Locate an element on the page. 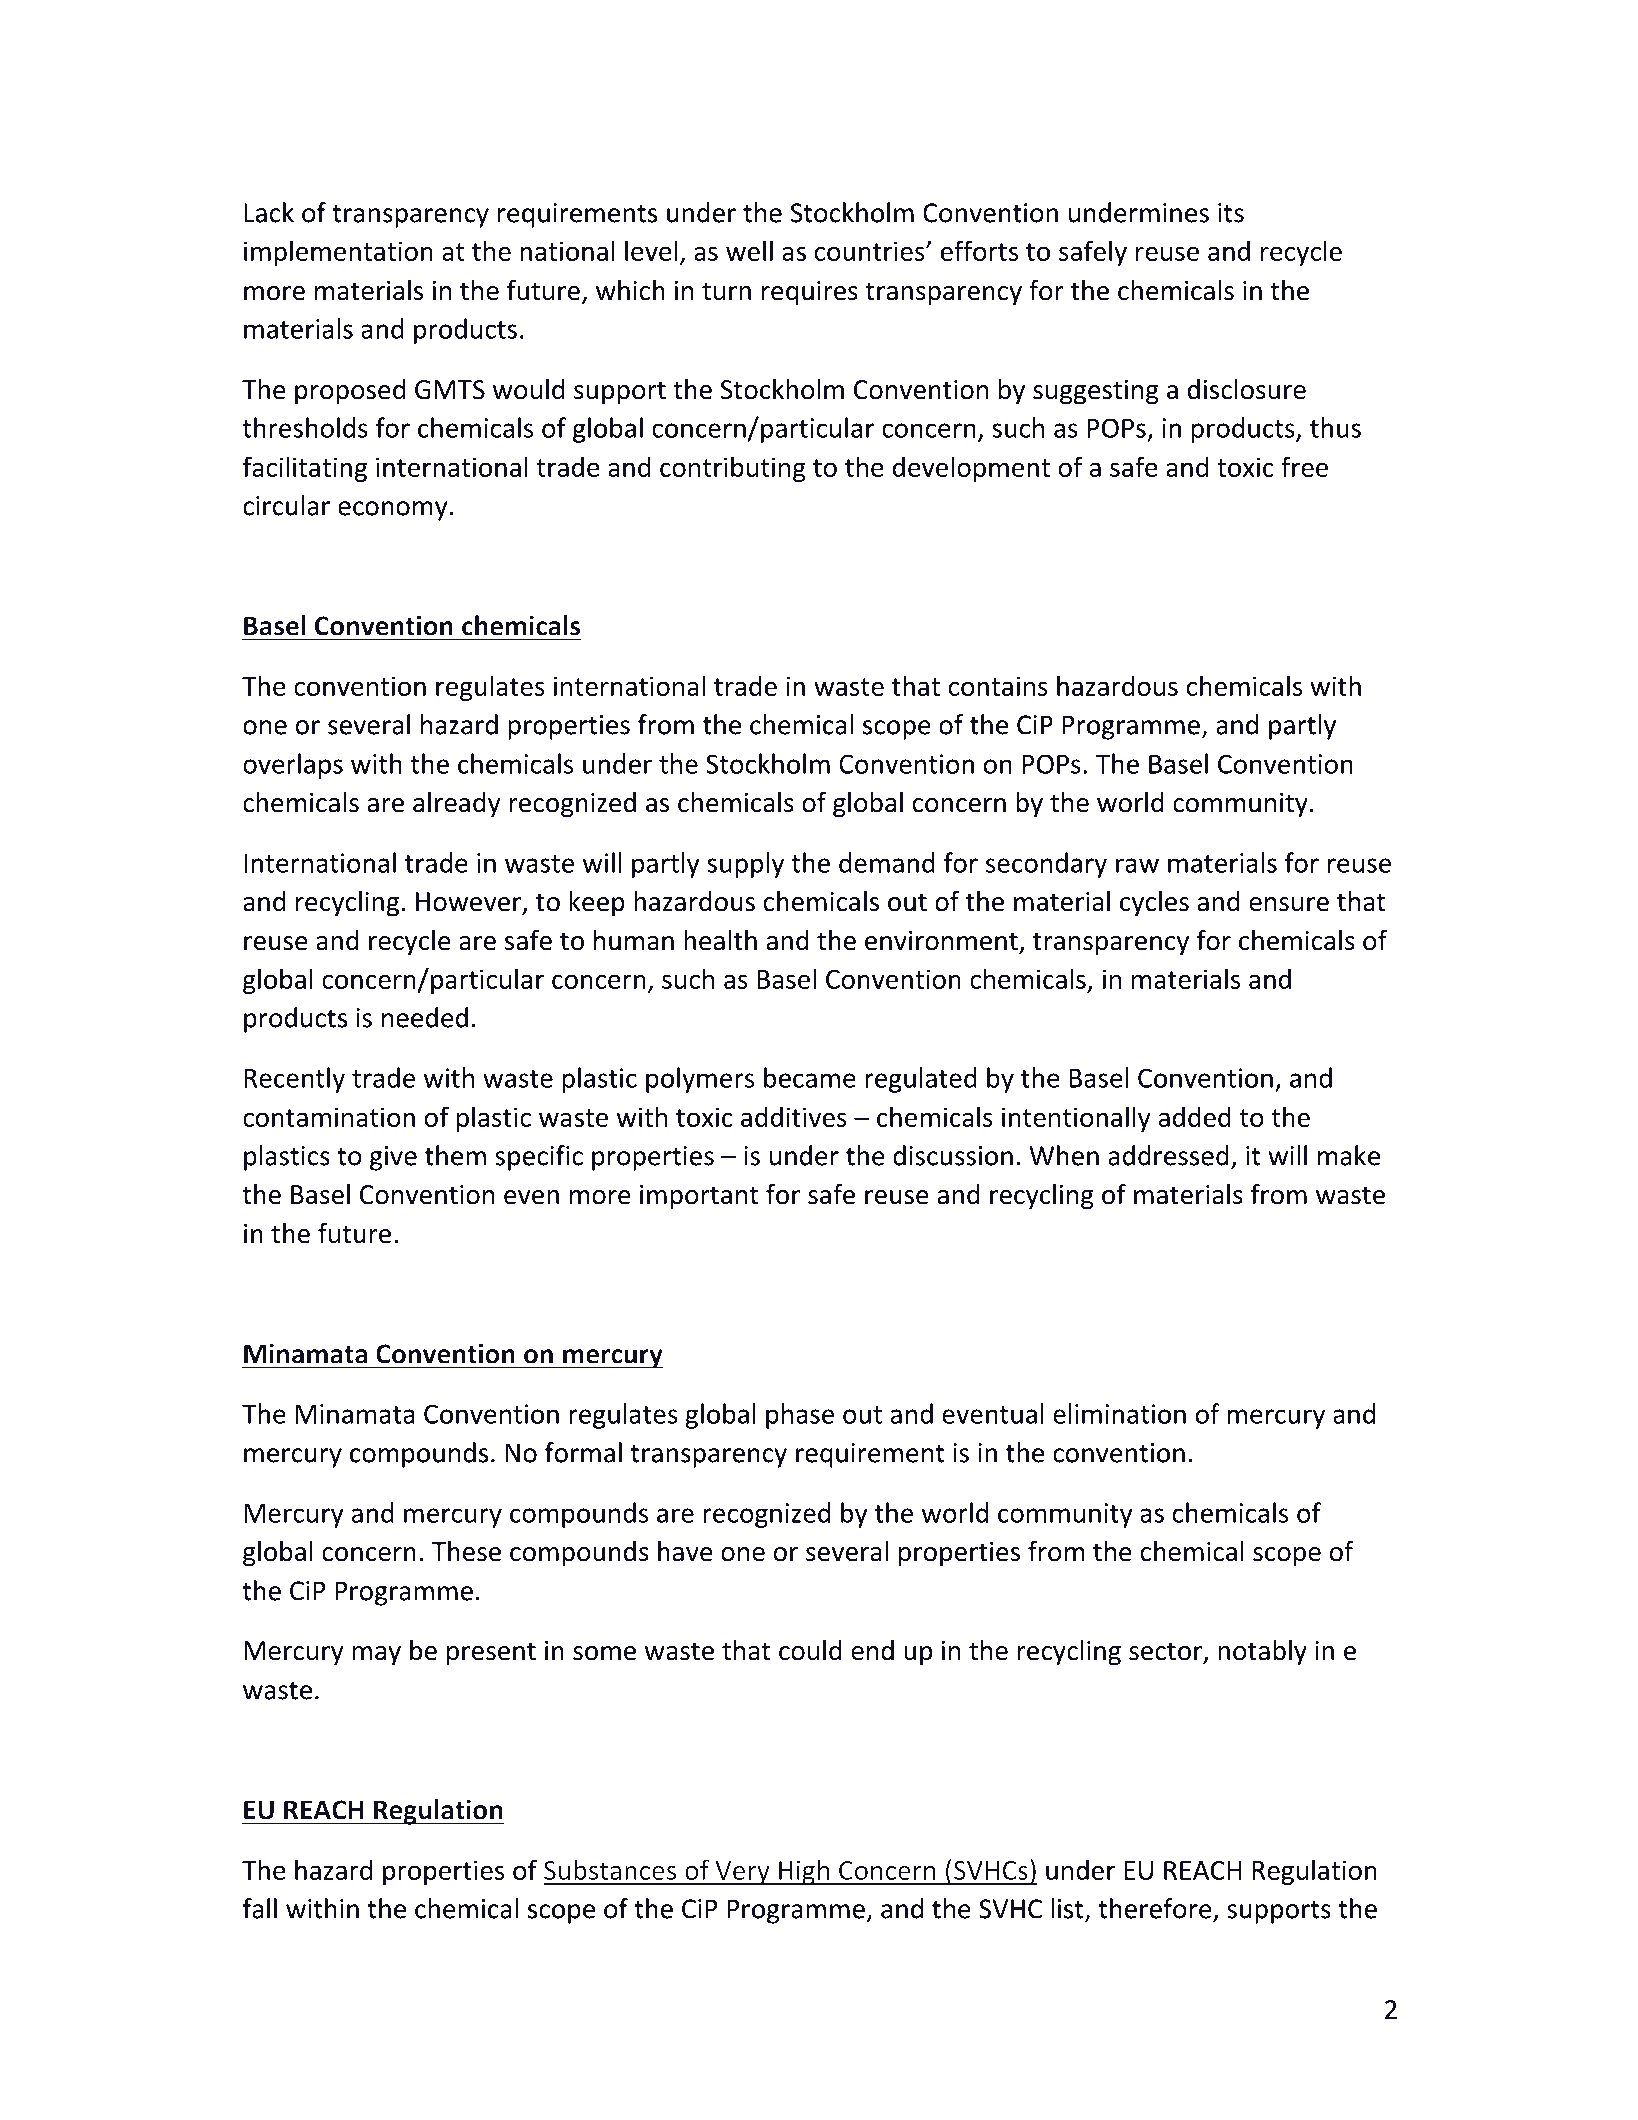 The image size is (1638, 2120). fall is located at coordinates (259, 1908).
